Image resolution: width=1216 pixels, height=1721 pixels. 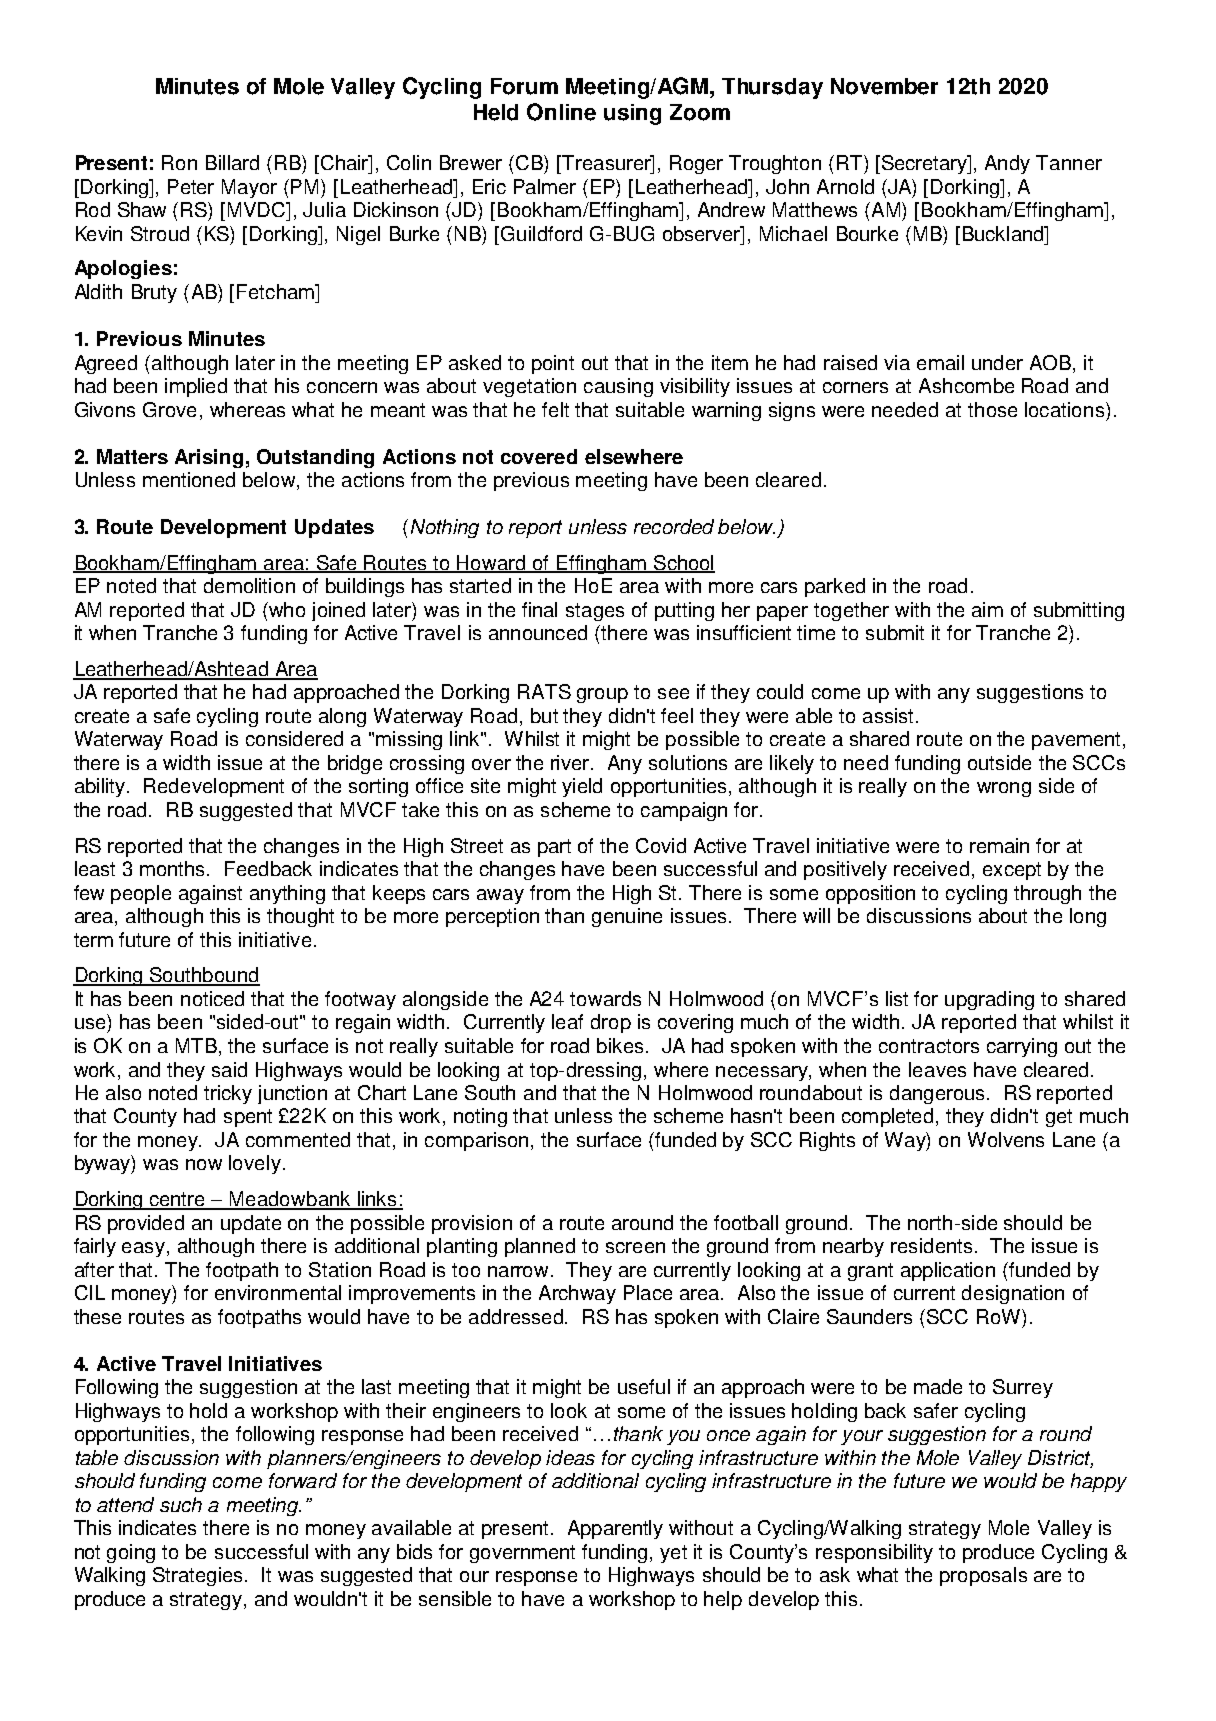 I want to click on Online, so click(x=561, y=112).
